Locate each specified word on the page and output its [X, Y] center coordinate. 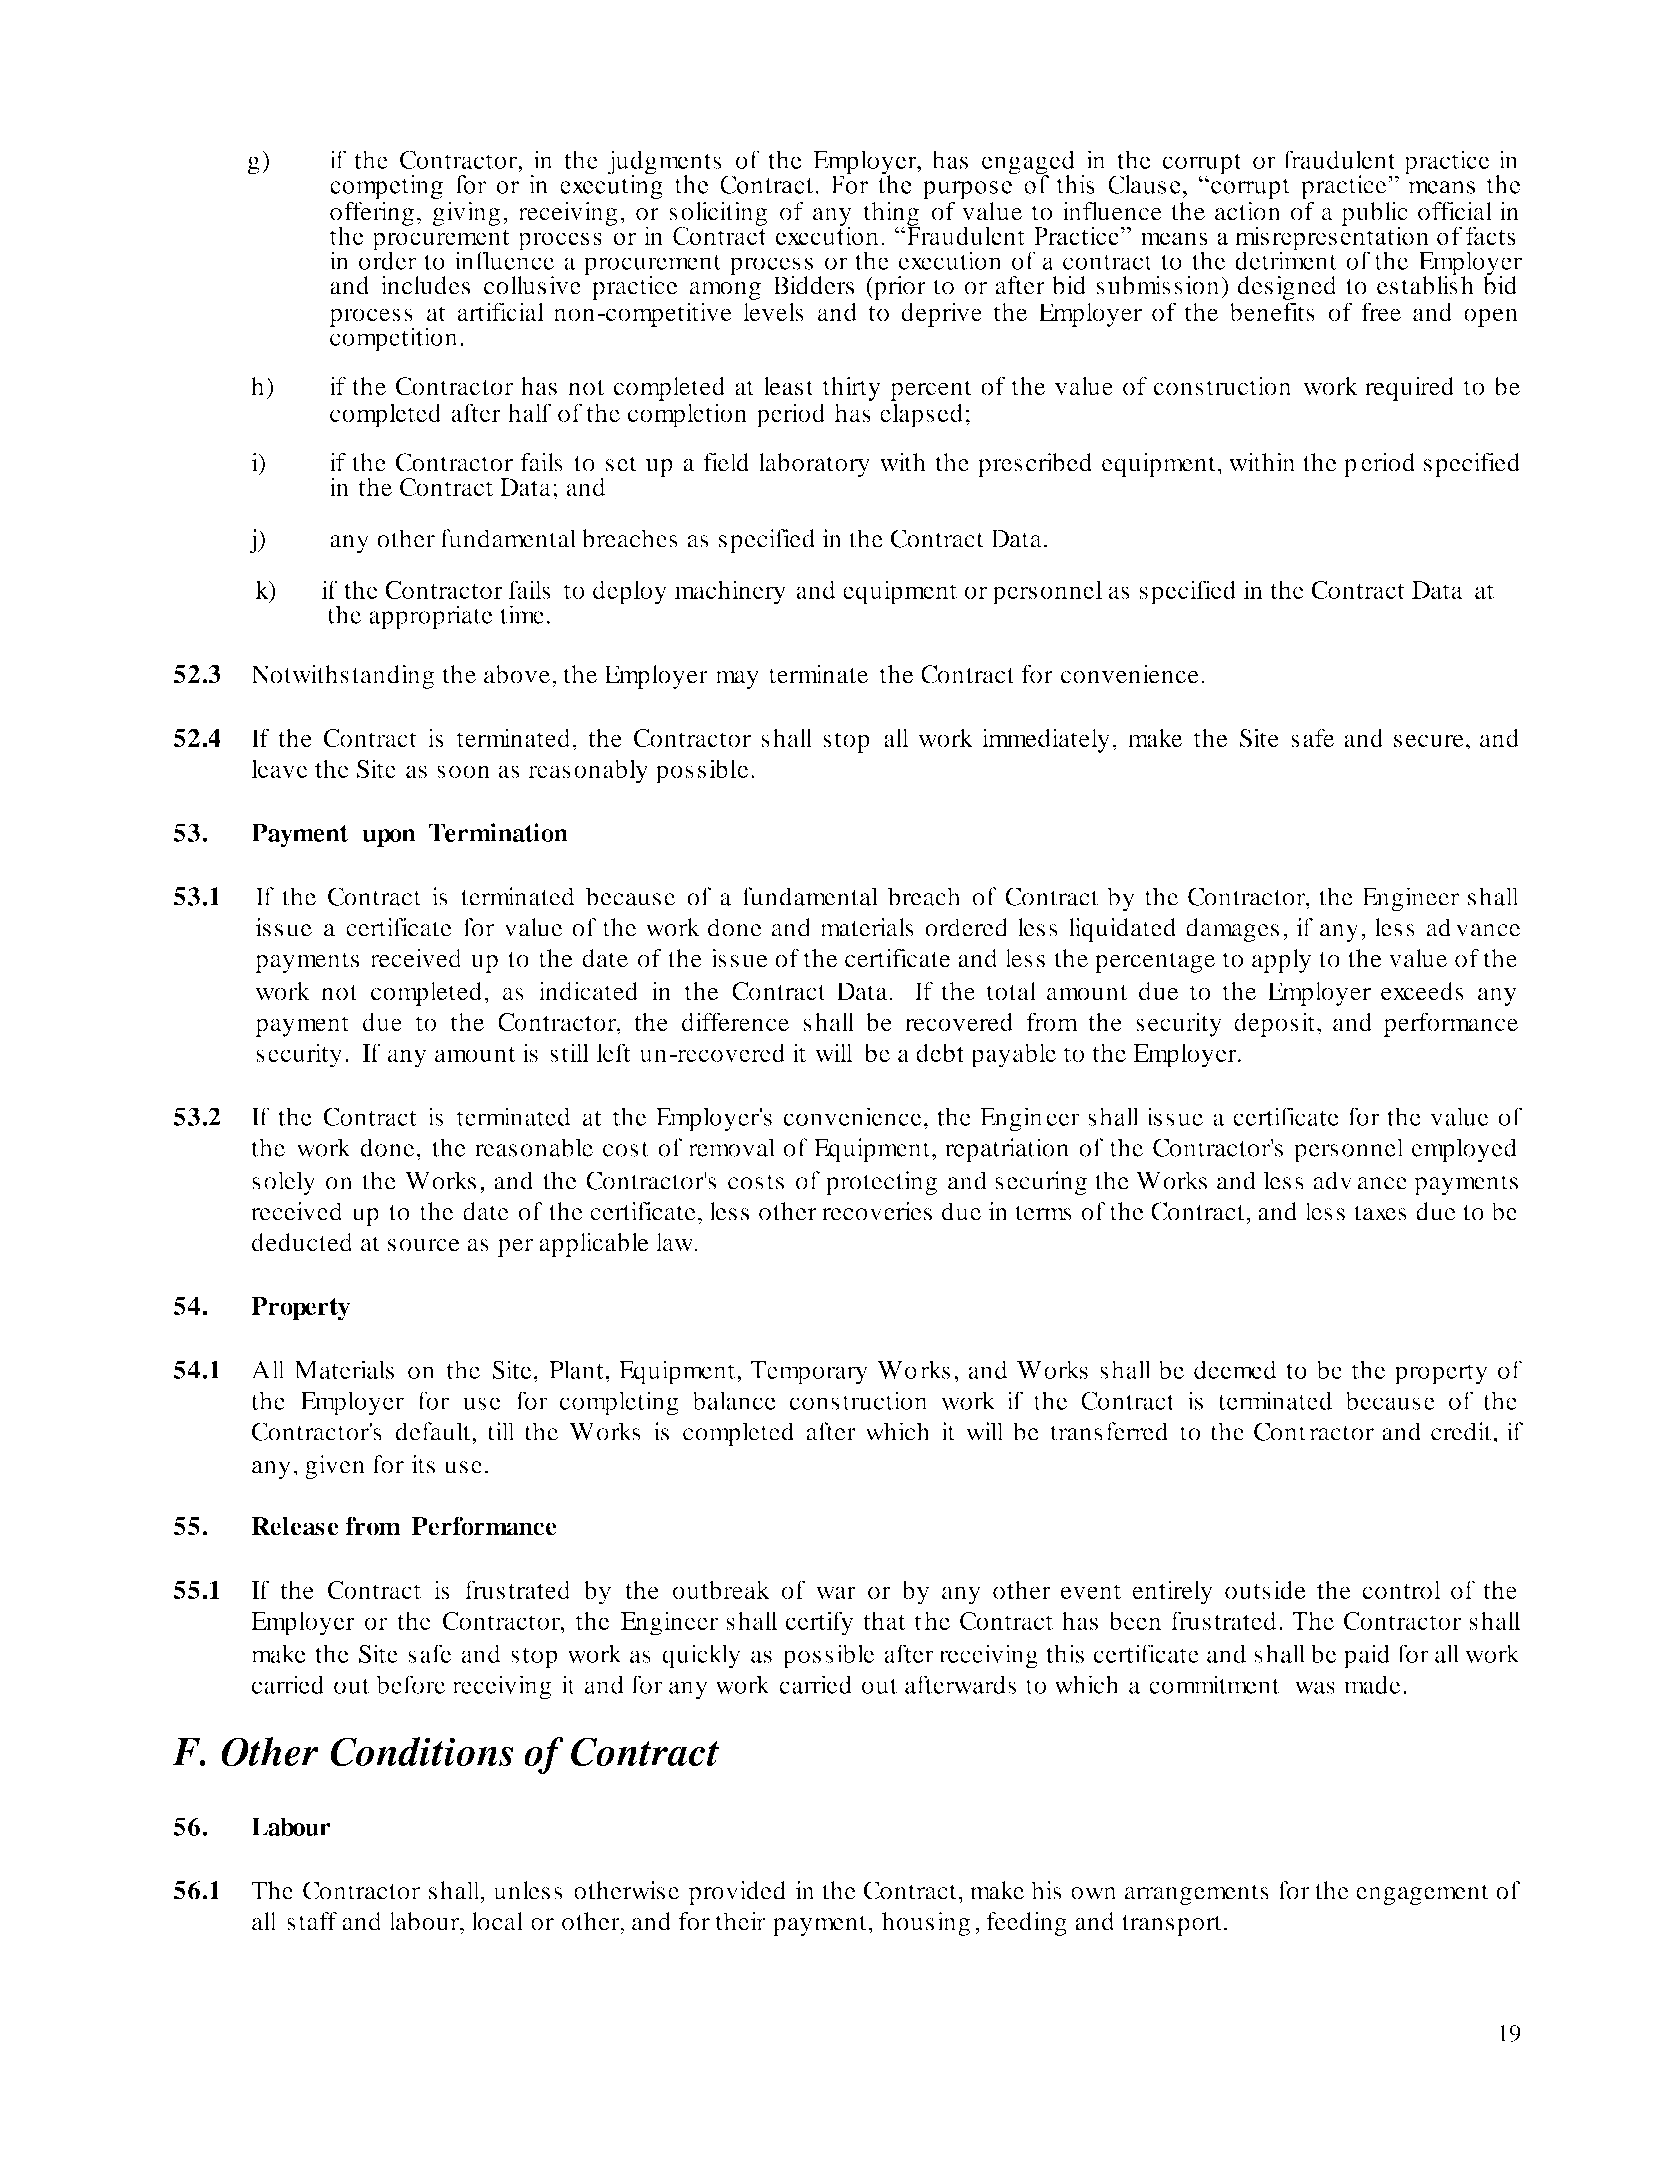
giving [466, 214]
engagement [1422, 1894]
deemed [1235, 1369]
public [1374, 215]
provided [737, 1893]
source [424, 1245]
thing [892, 215]
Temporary [809, 1373]
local [497, 1921]
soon [463, 771]
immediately [1046, 740]
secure [1429, 740]
